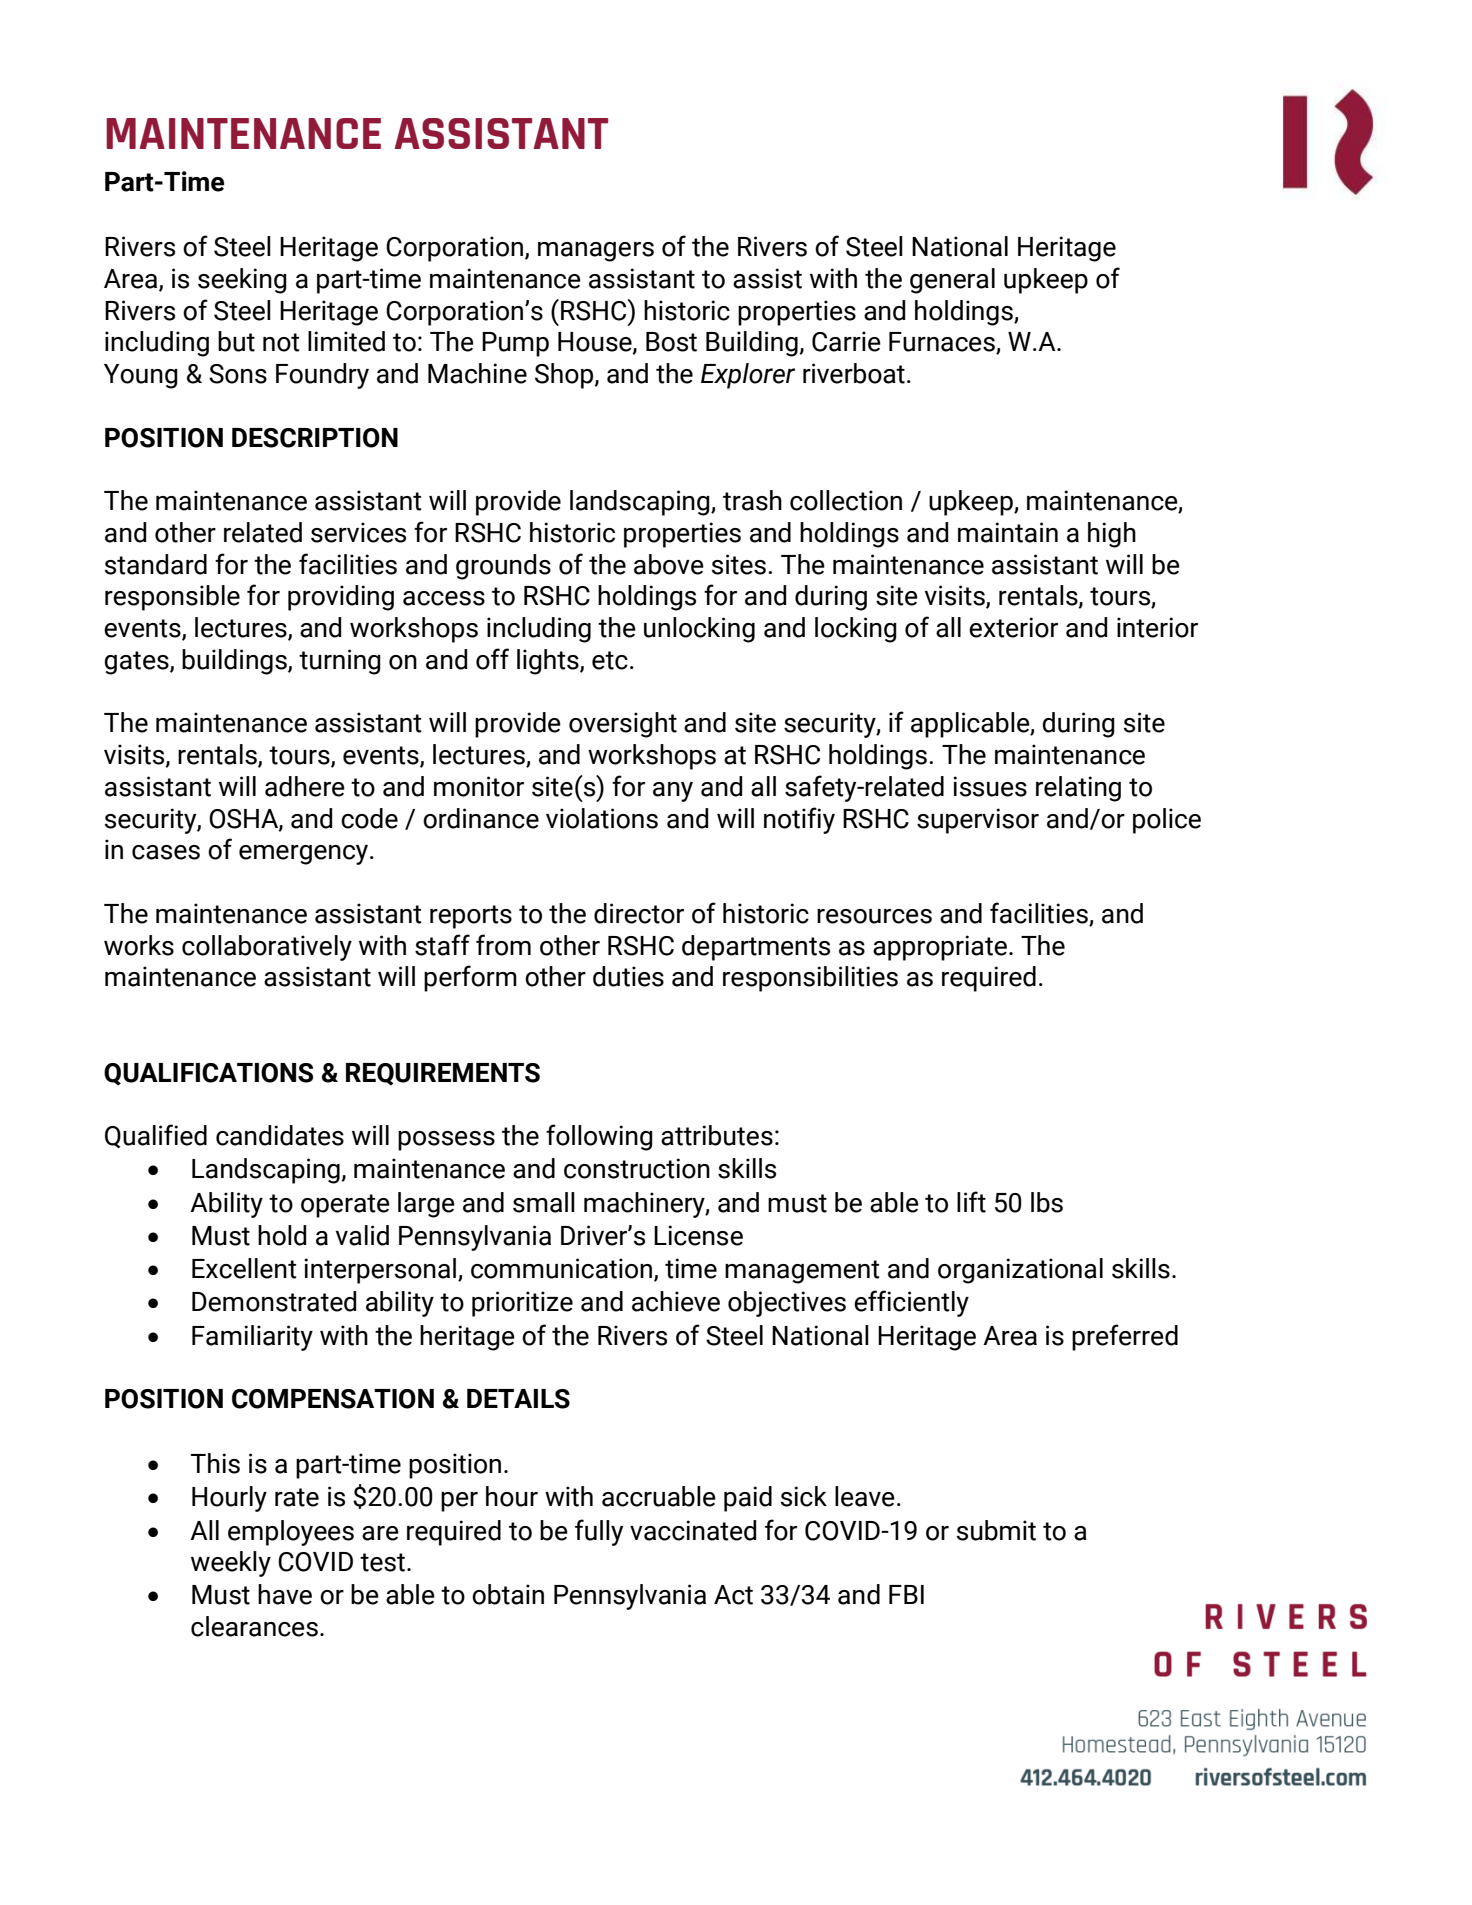 Image resolution: width=1472 pixels, height=1905 pixels. I want to click on collaboratively, so click(267, 948).
